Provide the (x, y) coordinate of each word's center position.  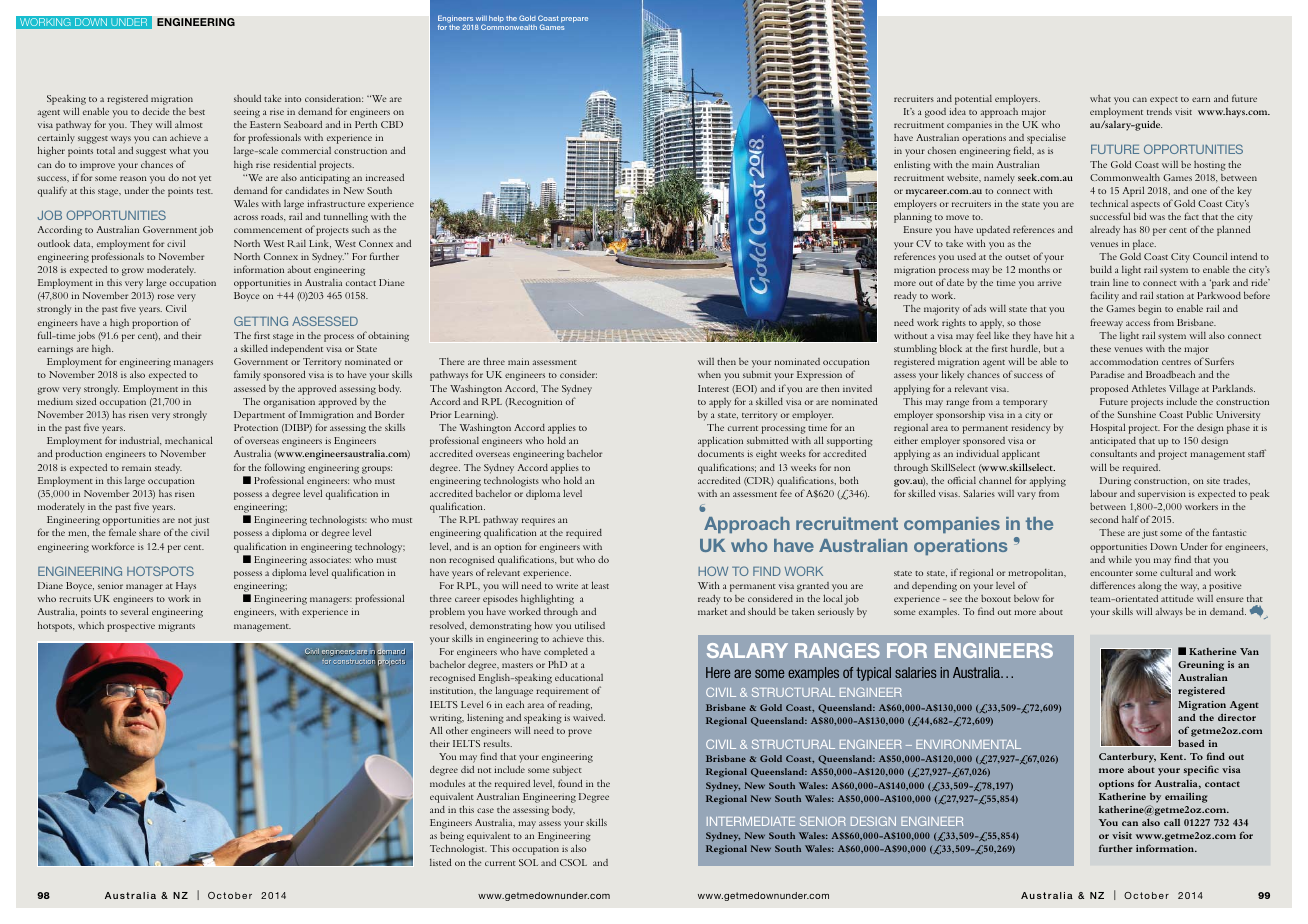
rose (166, 296)
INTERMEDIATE (751, 821)
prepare (574, 20)
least (600, 585)
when (709, 374)
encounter (1111, 573)
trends (1159, 111)
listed (441, 862)
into (293, 98)
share (149, 532)
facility (1104, 298)
